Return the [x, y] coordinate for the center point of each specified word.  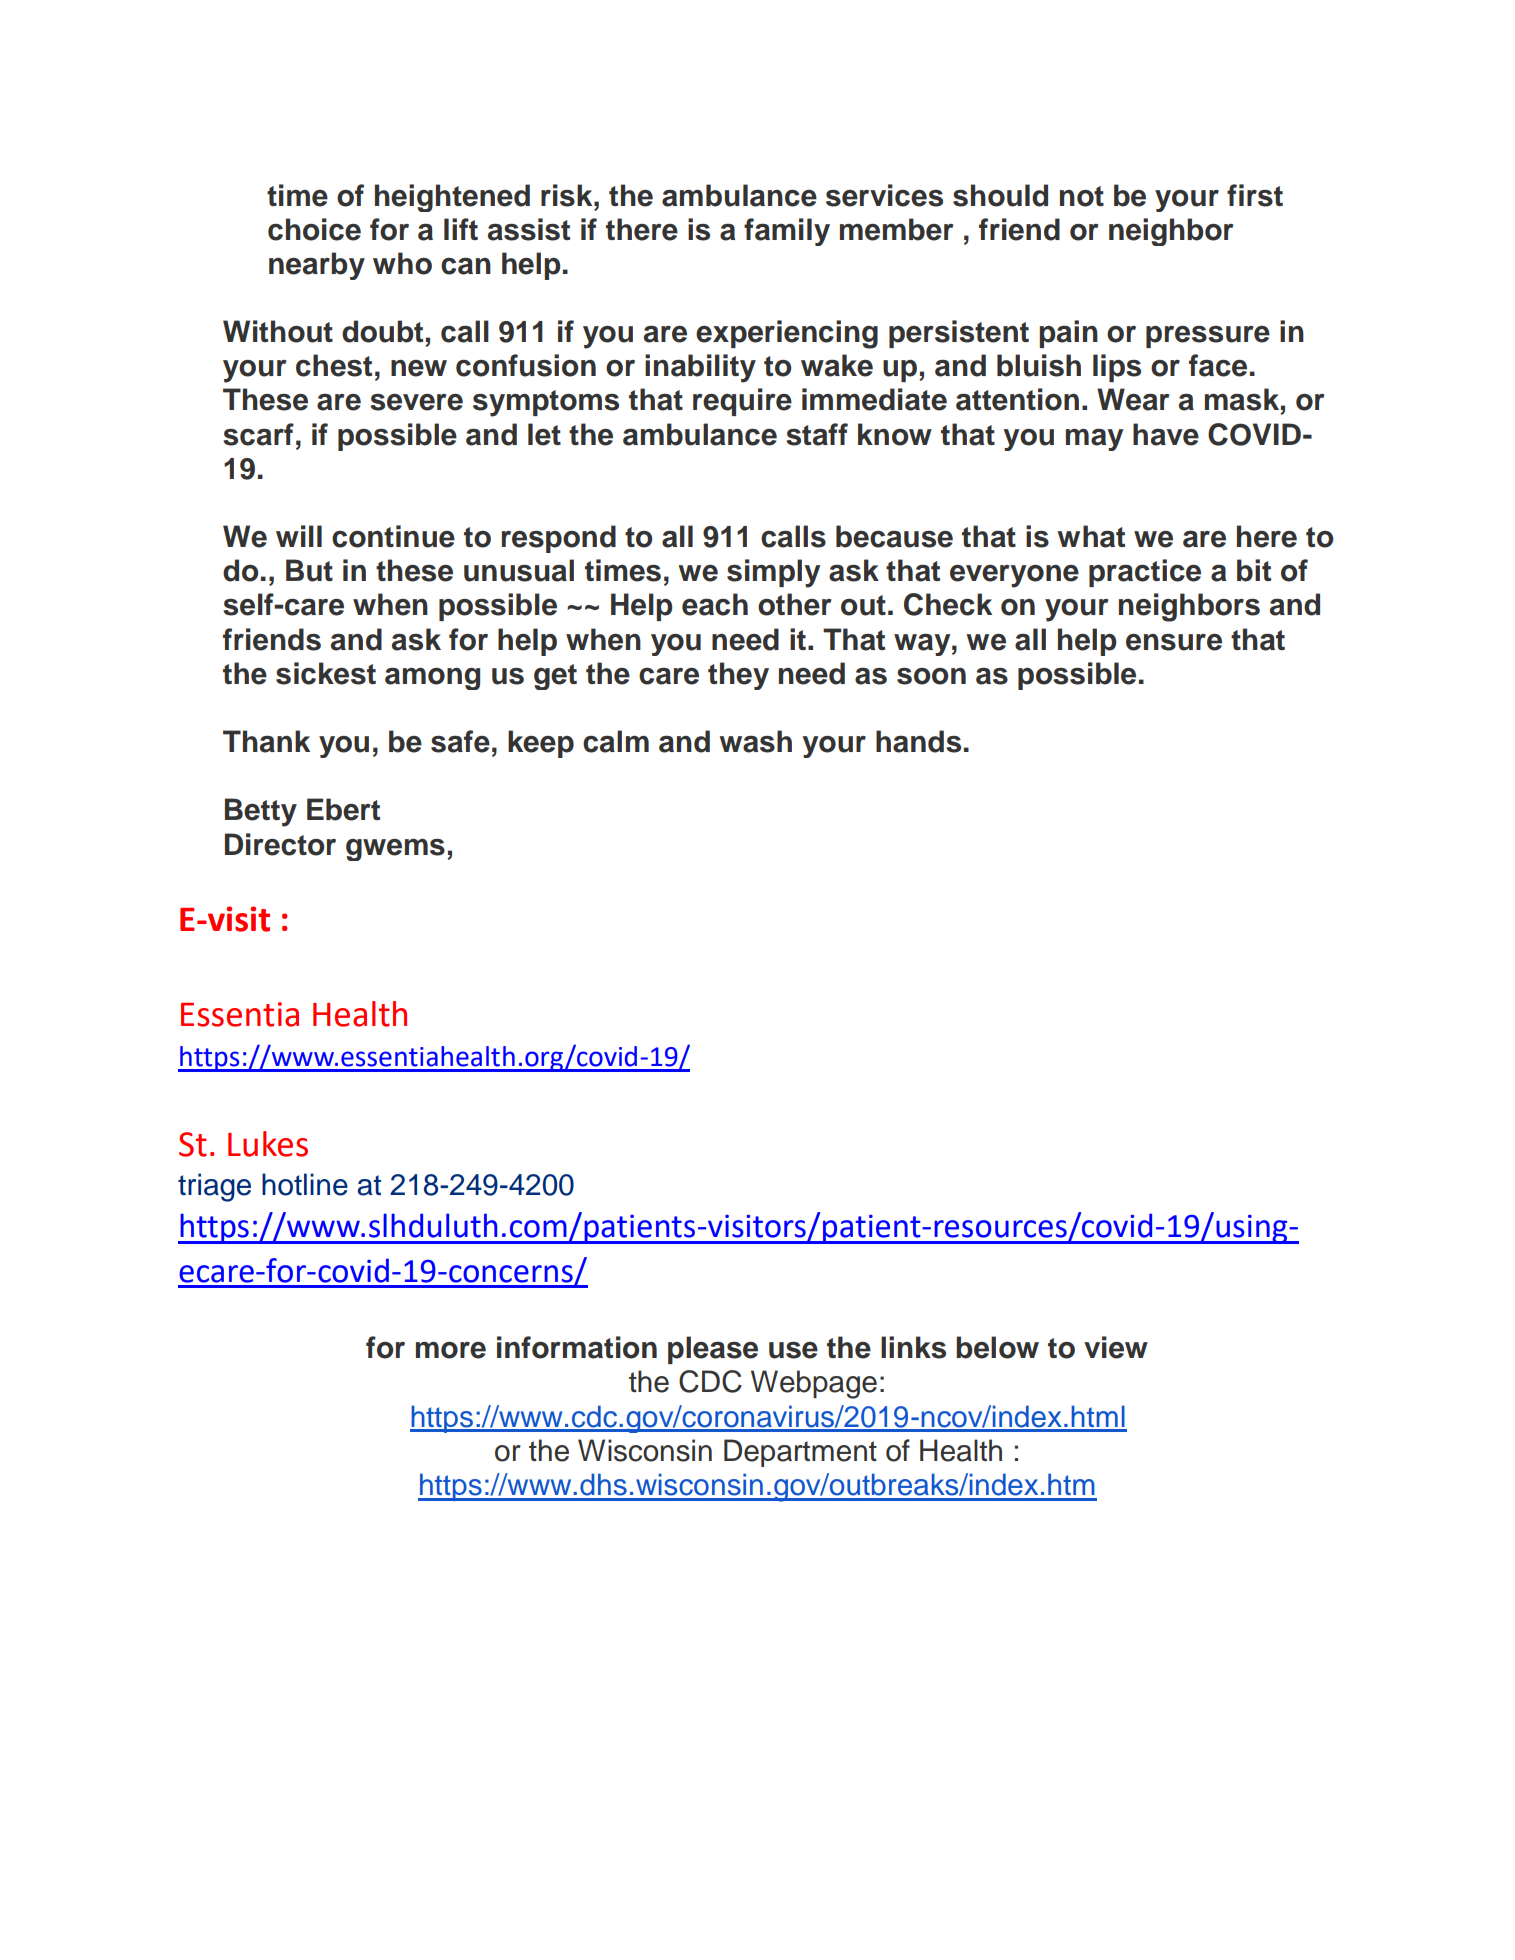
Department [800, 1453]
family [787, 232]
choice [314, 229]
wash [755, 741]
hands [918, 741]
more [451, 1350]
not [1082, 196]
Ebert [343, 809]
